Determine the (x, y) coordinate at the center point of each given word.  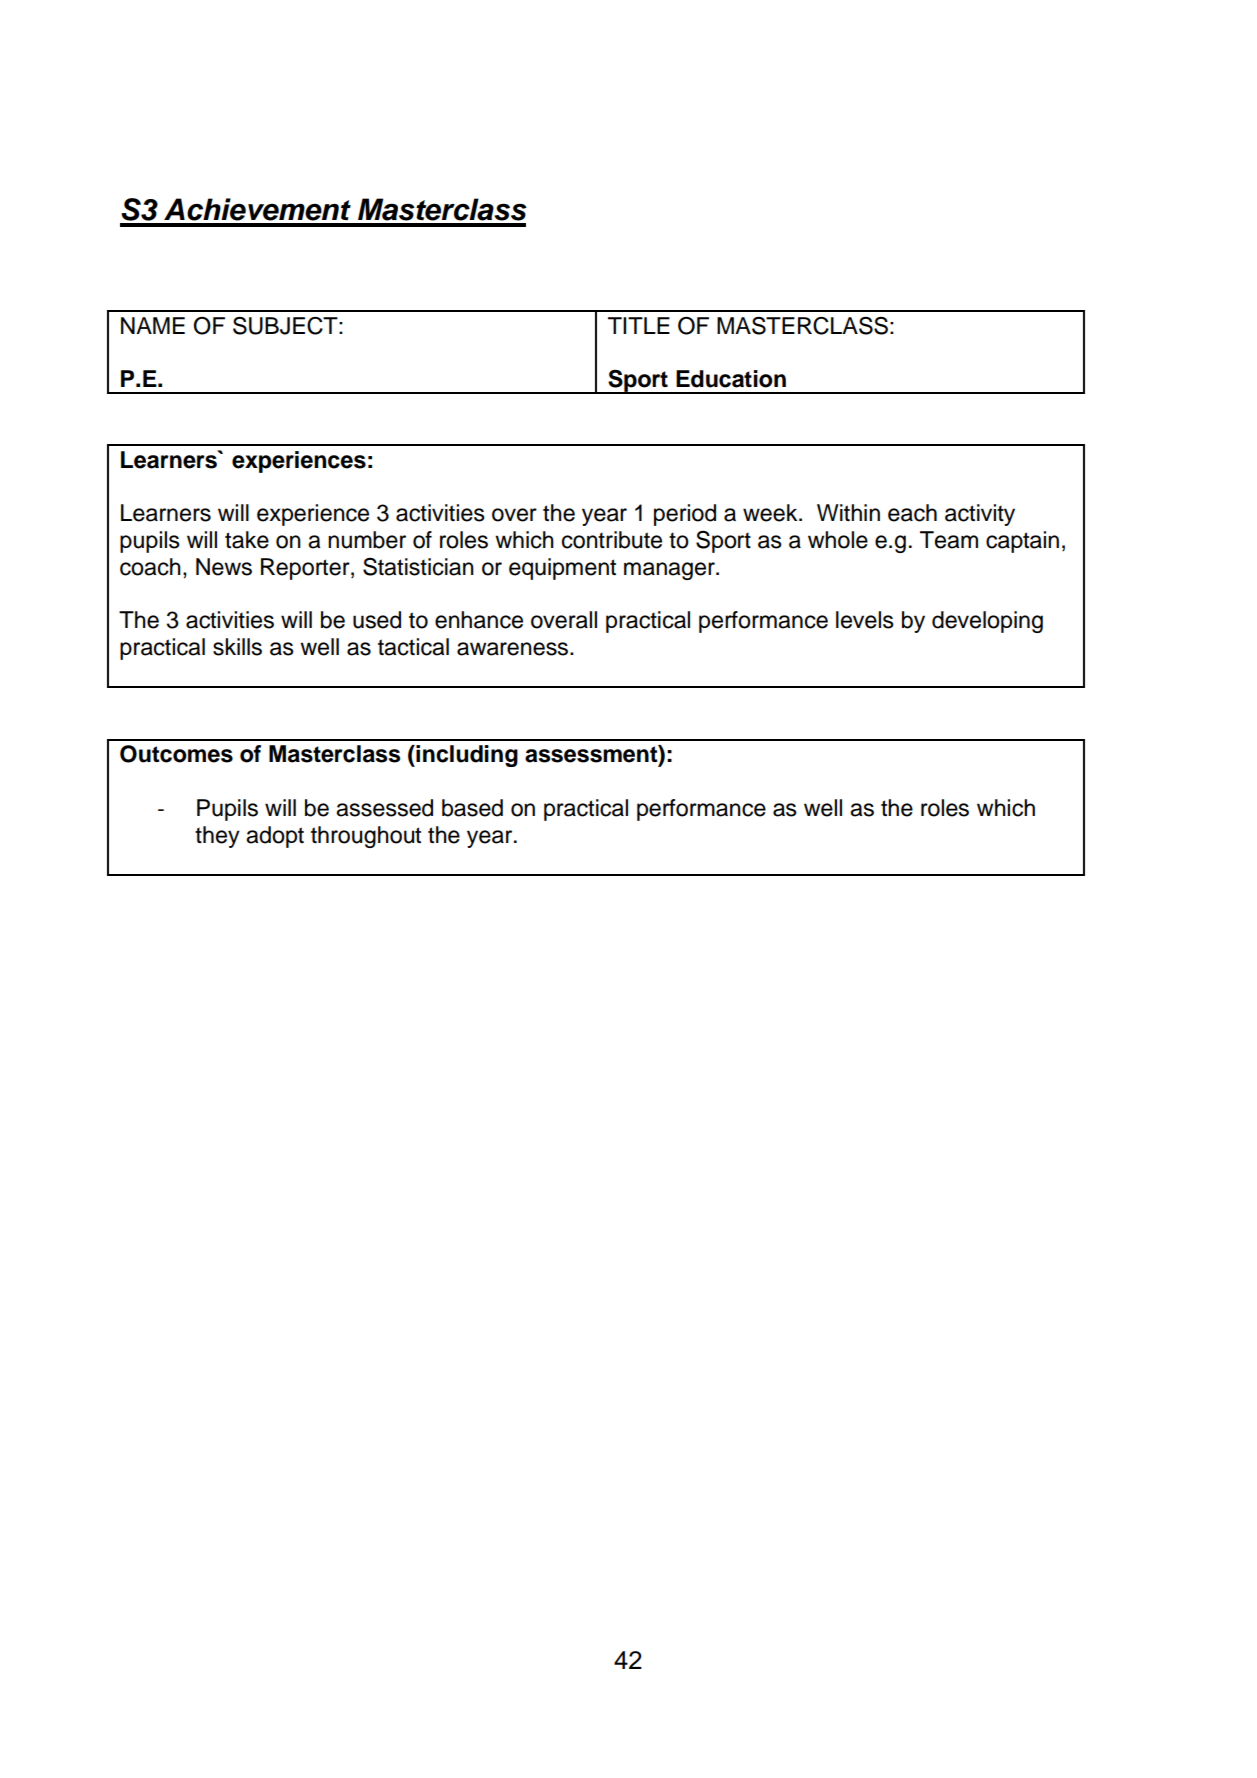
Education (731, 379)
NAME (153, 325)
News (224, 567)
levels (865, 620)
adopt (275, 837)
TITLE (639, 325)
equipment (562, 569)
